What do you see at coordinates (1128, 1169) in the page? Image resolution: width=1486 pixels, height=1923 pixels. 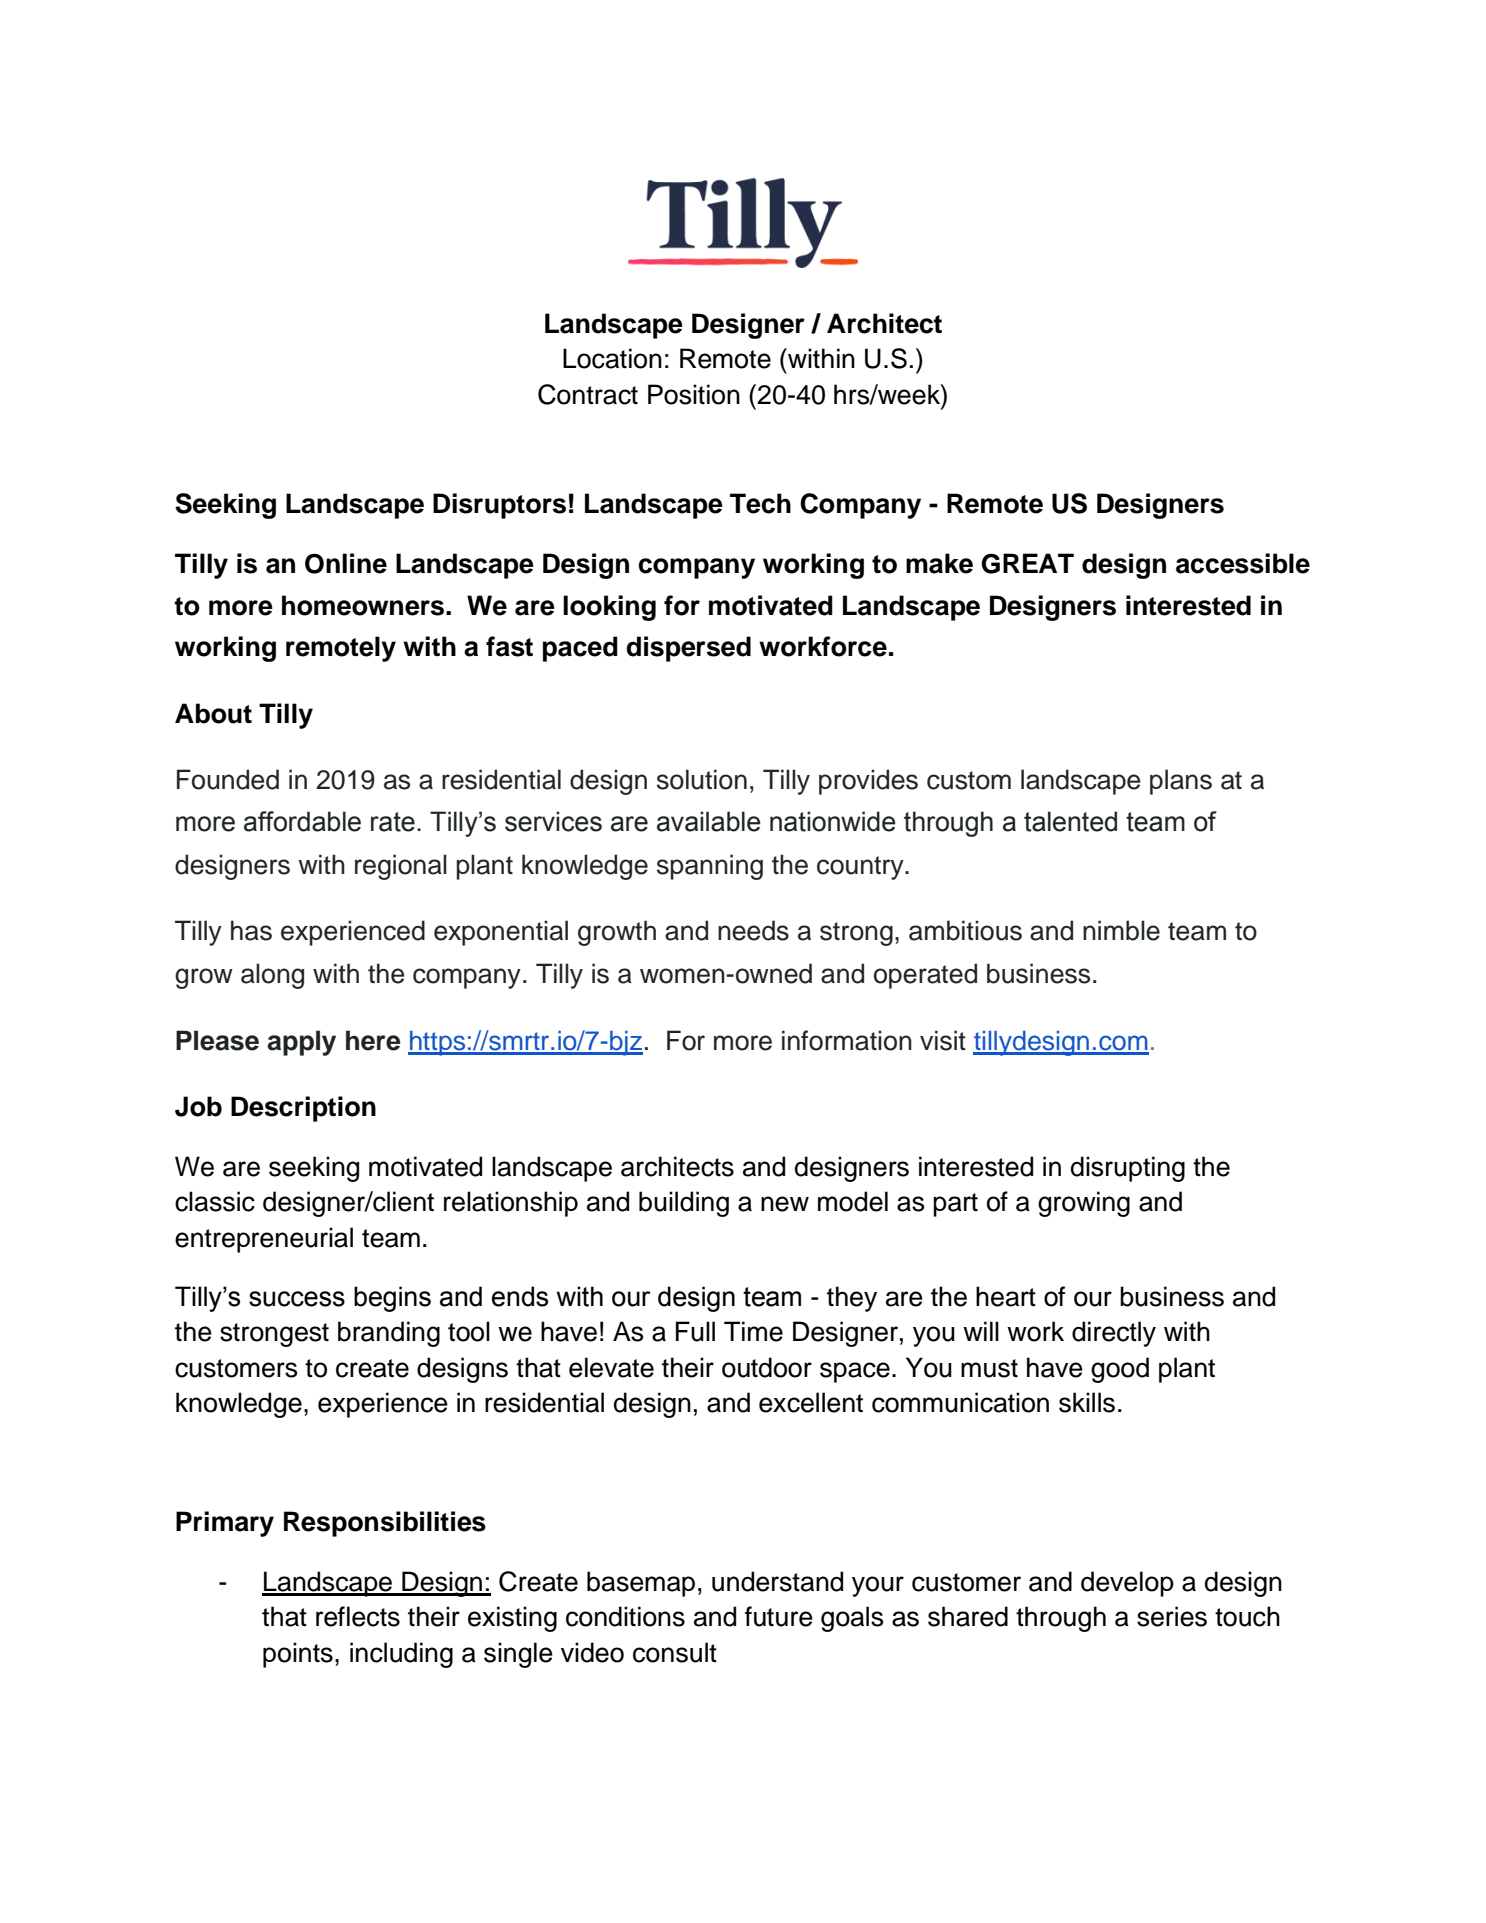 I see `disrupting` at bounding box center [1128, 1169].
